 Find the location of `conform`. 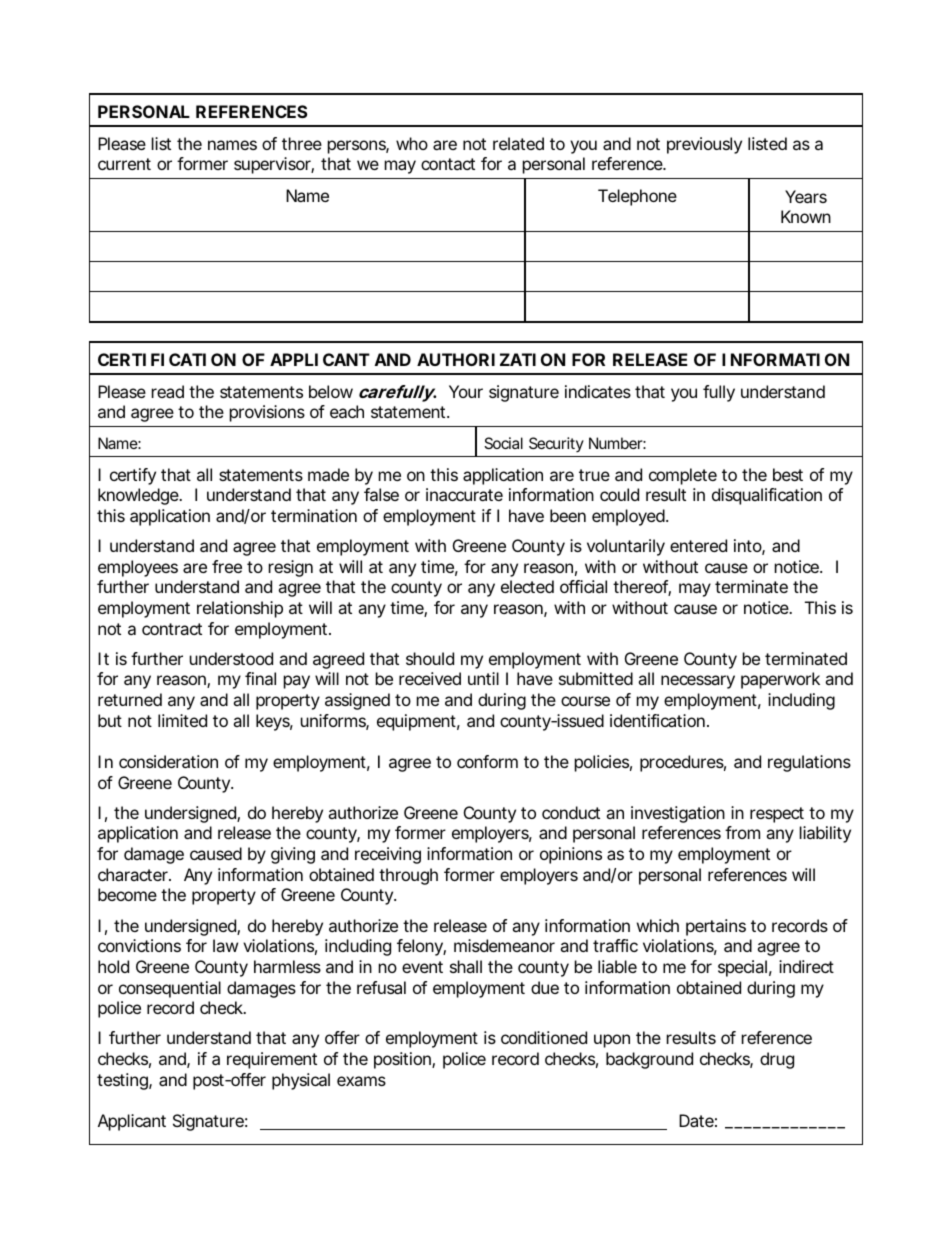

conform is located at coordinates (487, 761).
